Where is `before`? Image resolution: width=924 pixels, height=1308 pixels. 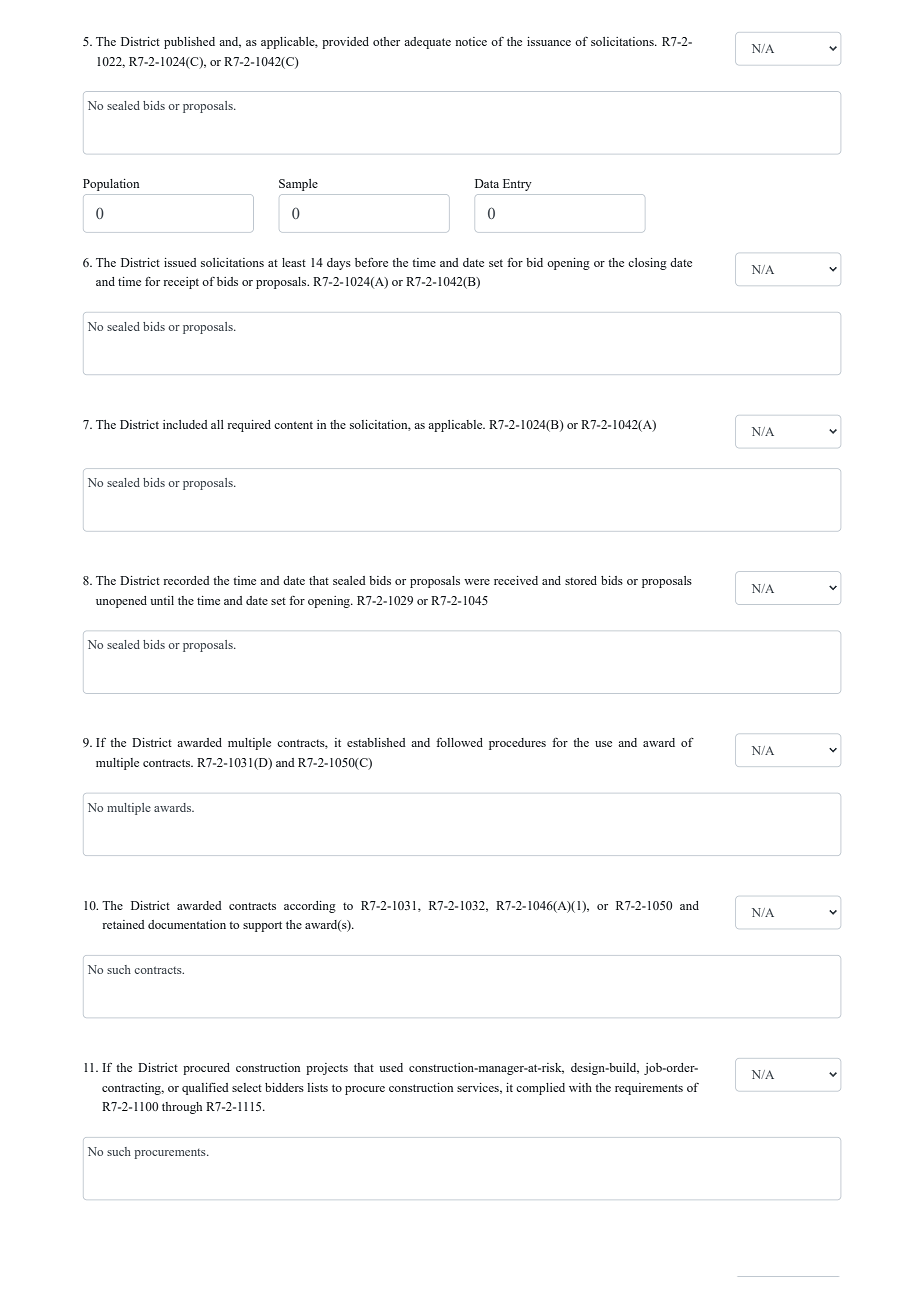 before is located at coordinates (371, 262).
